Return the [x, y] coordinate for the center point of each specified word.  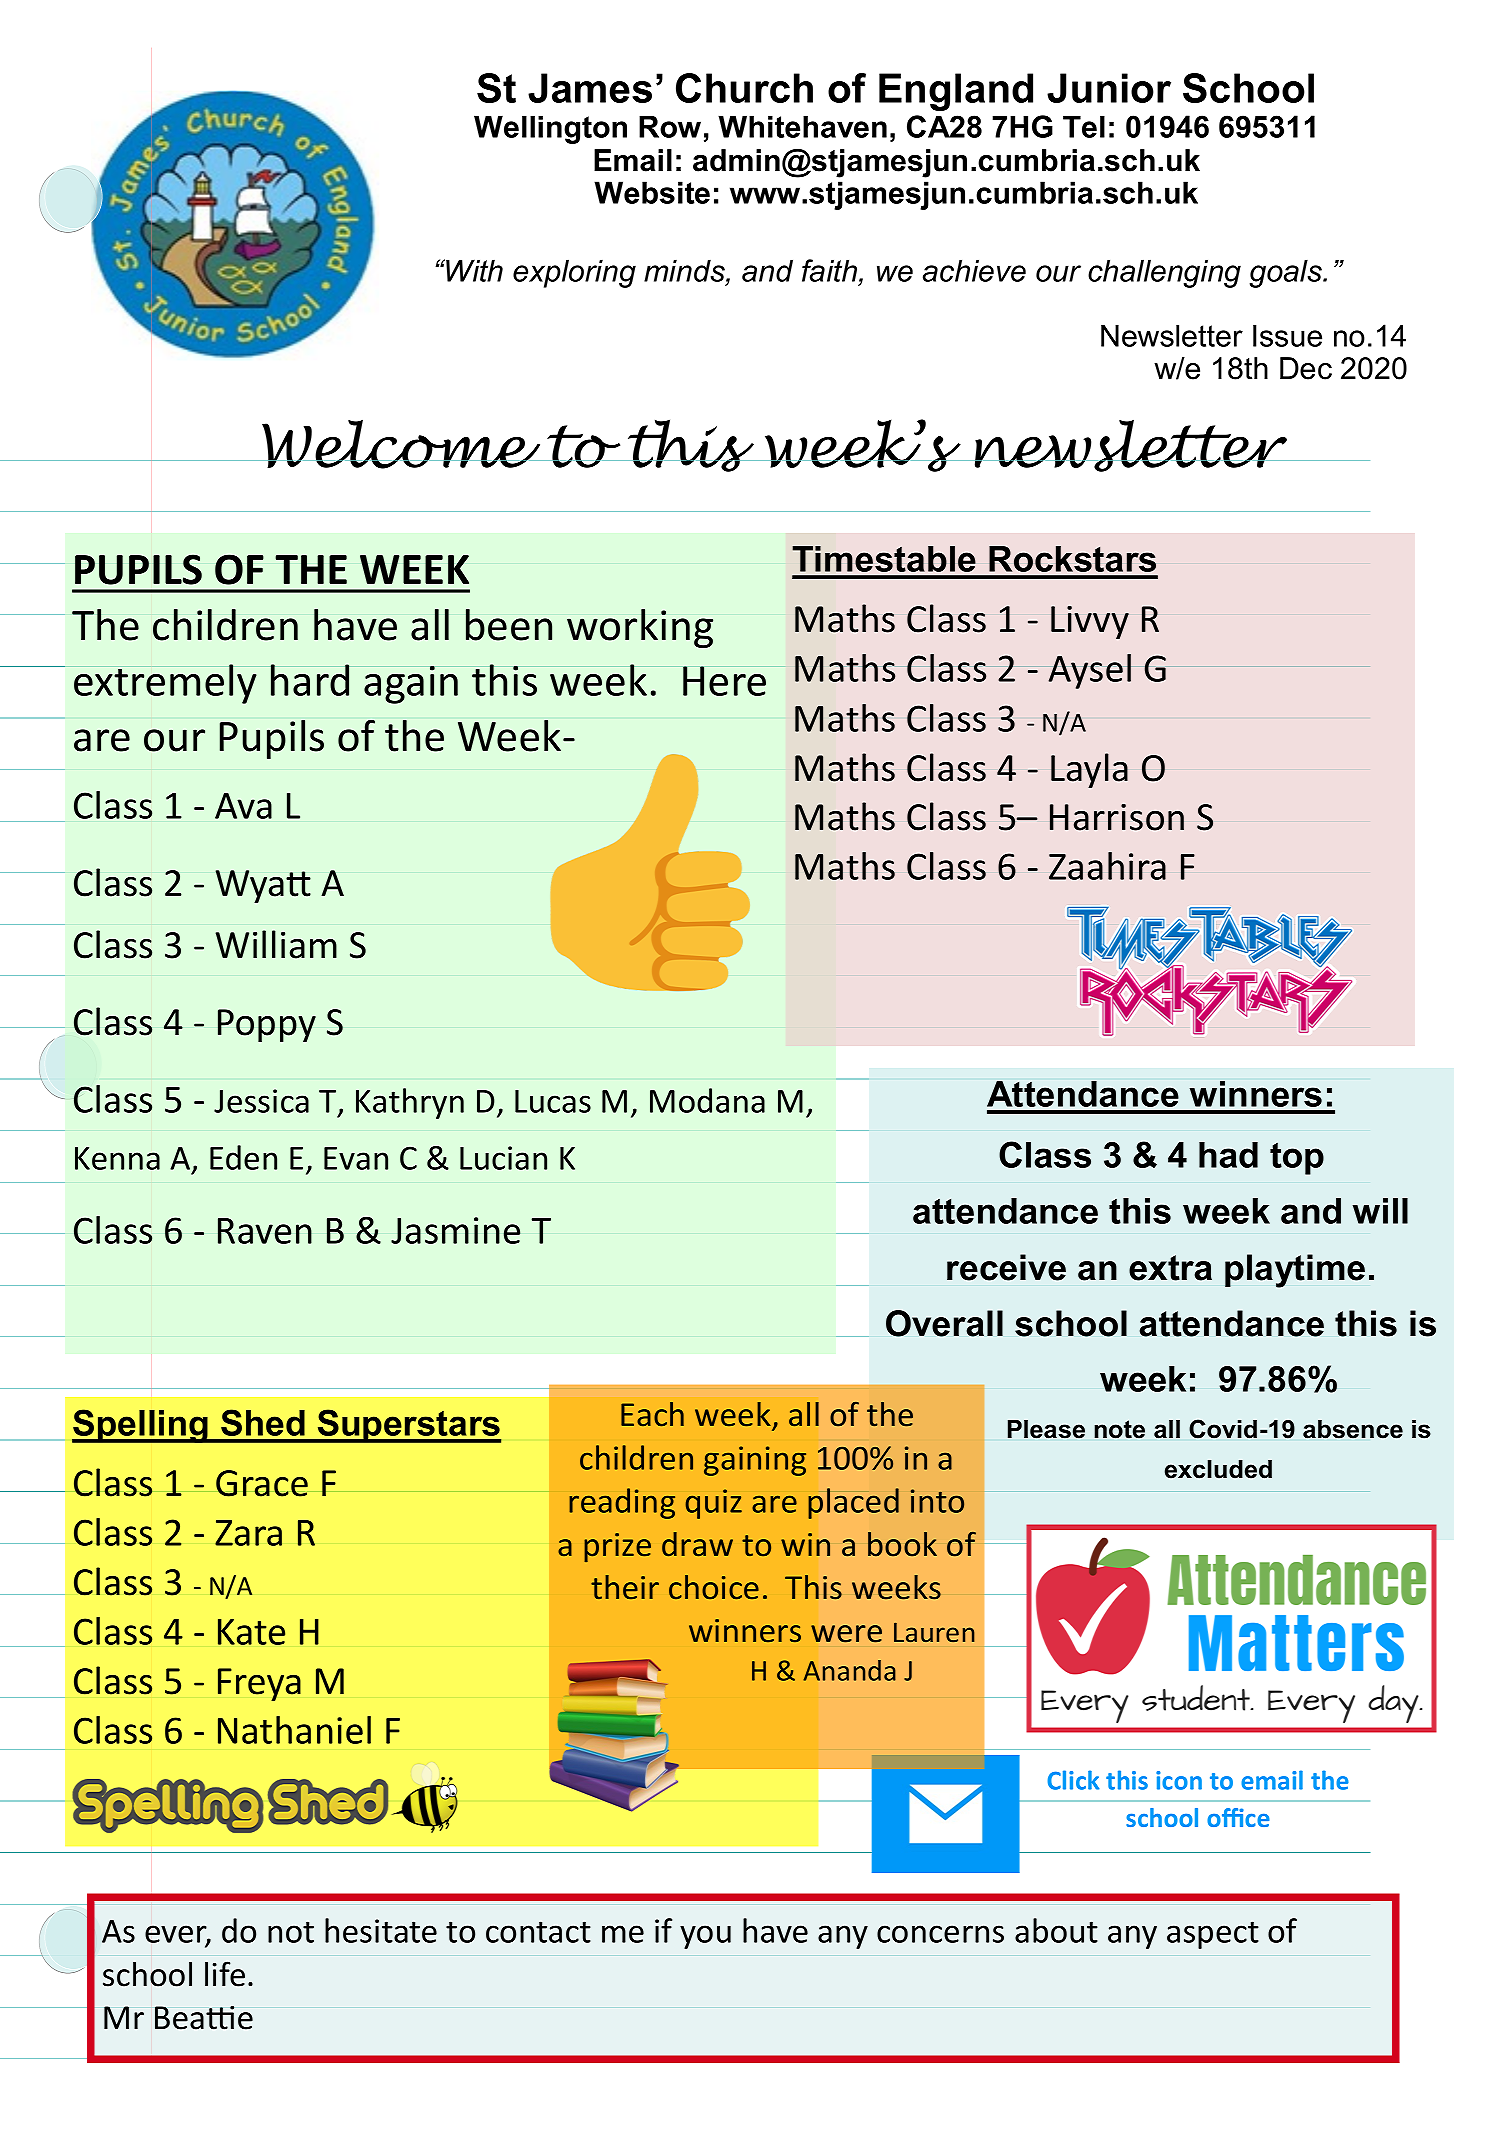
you [705, 1937]
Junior [1109, 88]
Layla [1089, 770]
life [225, 1974]
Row [670, 126]
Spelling [141, 1426]
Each [652, 1414]
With [473, 270]
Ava [243, 806]
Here [724, 681]
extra [1170, 1268]
